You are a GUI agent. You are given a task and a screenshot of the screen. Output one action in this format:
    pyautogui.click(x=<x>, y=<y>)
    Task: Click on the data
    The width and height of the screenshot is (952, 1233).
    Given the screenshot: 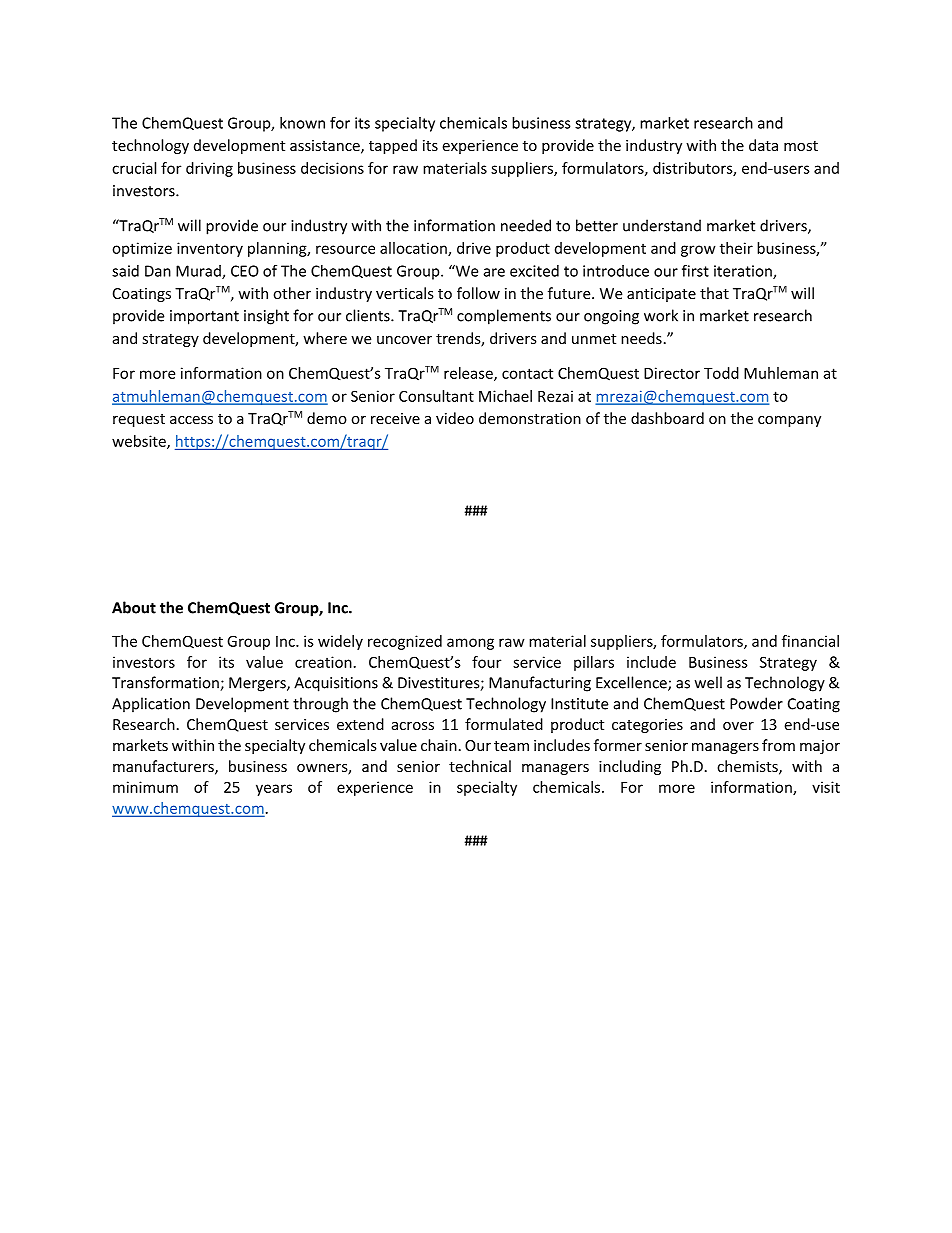 What is the action you would take?
    pyautogui.click(x=763, y=145)
